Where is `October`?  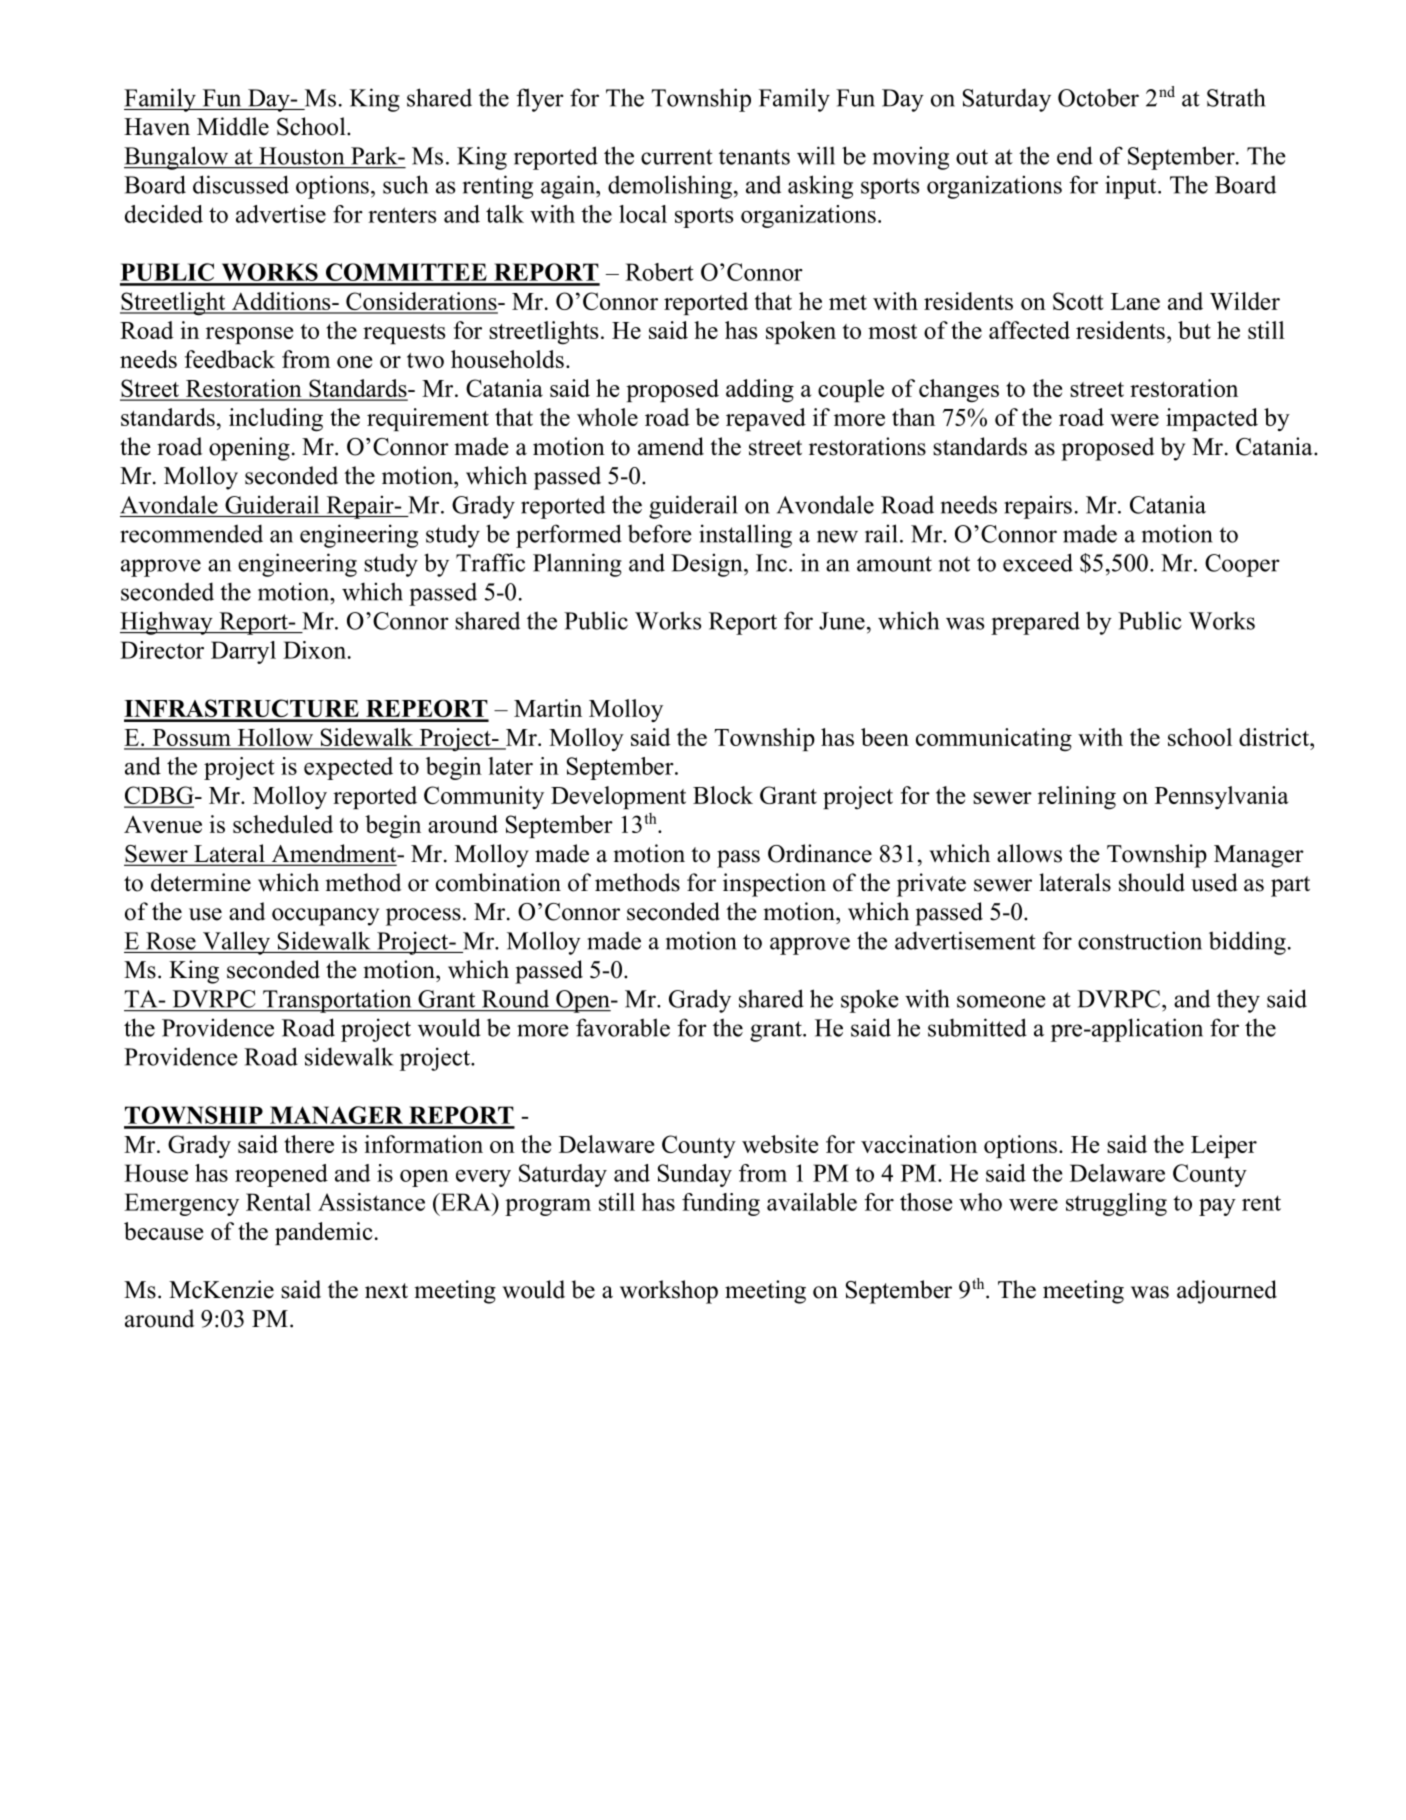
October is located at coordinates (1098, 97).
